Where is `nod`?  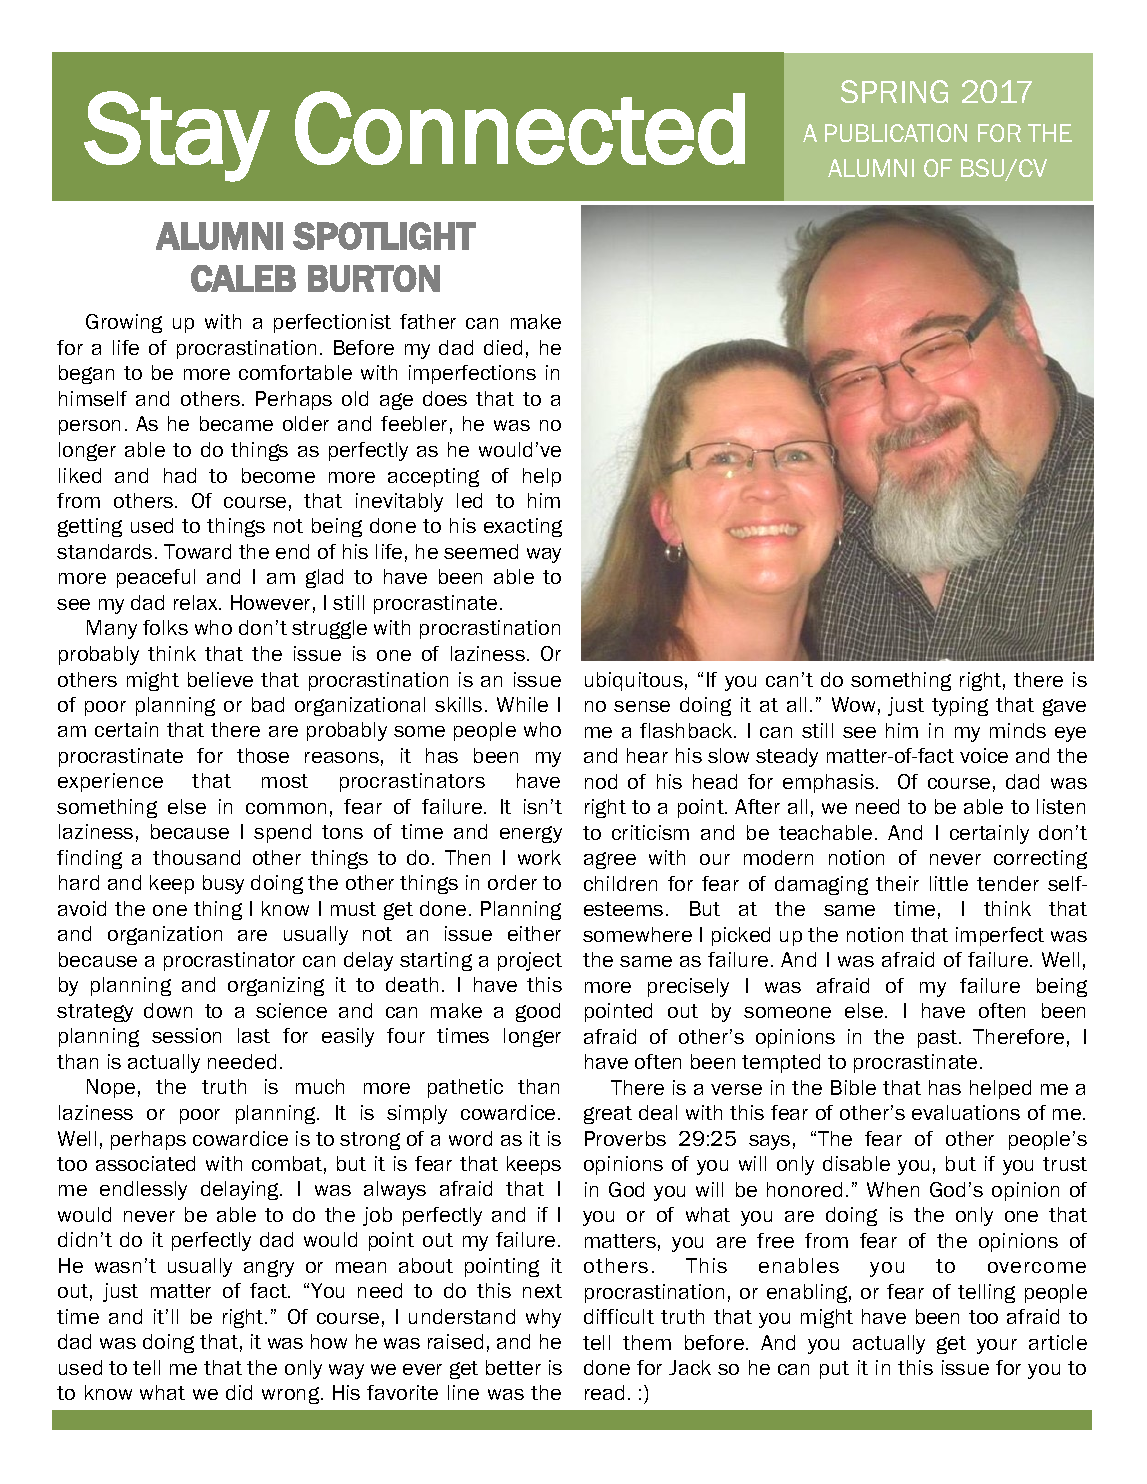 nod is located at coordinates (601, 781).
